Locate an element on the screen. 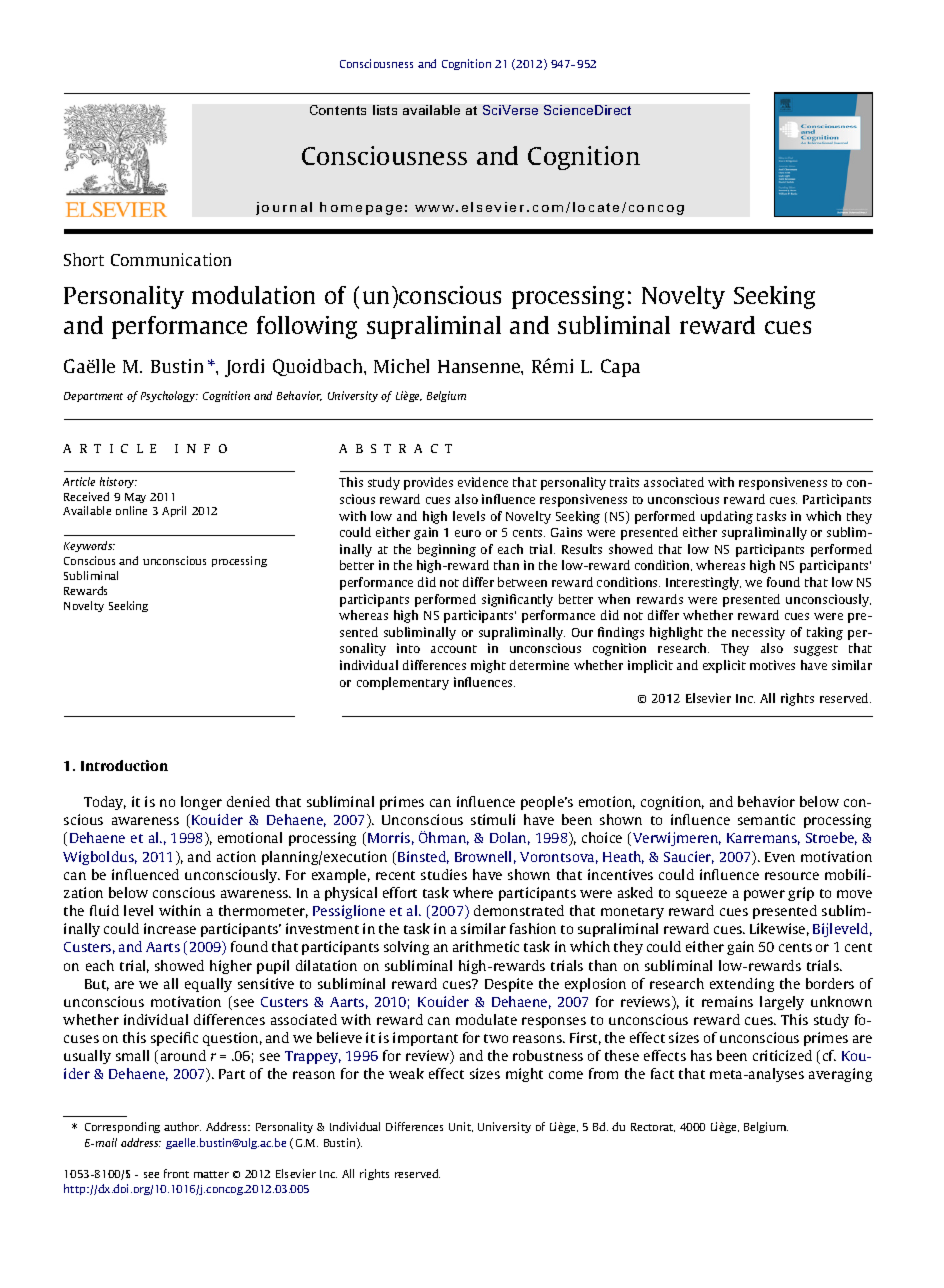 This screenshot has width=944, height=1288. lists is located at coordinates (385, 110).
